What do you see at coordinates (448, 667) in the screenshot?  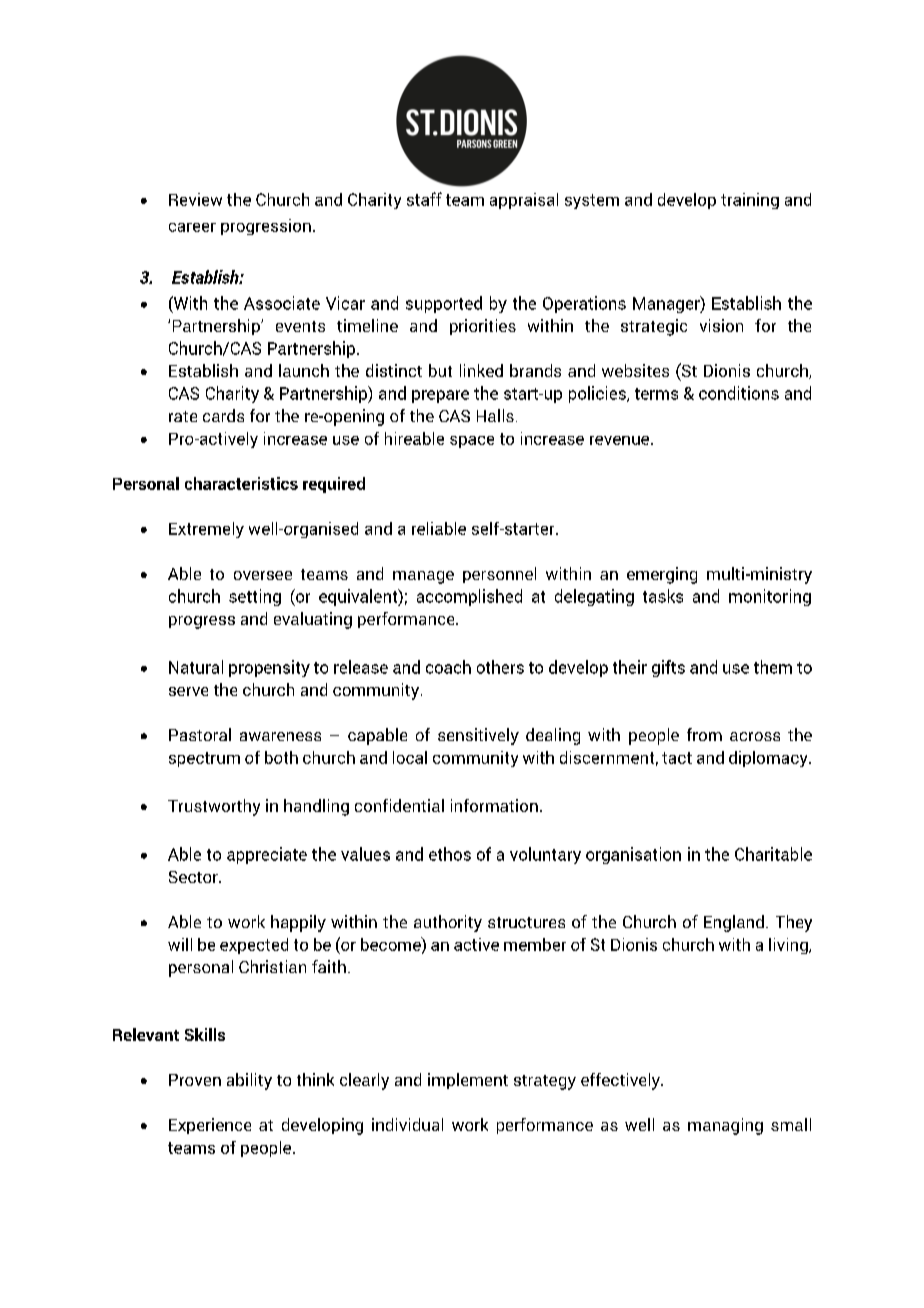 I see `coach` at bounding box center [448, 667].
